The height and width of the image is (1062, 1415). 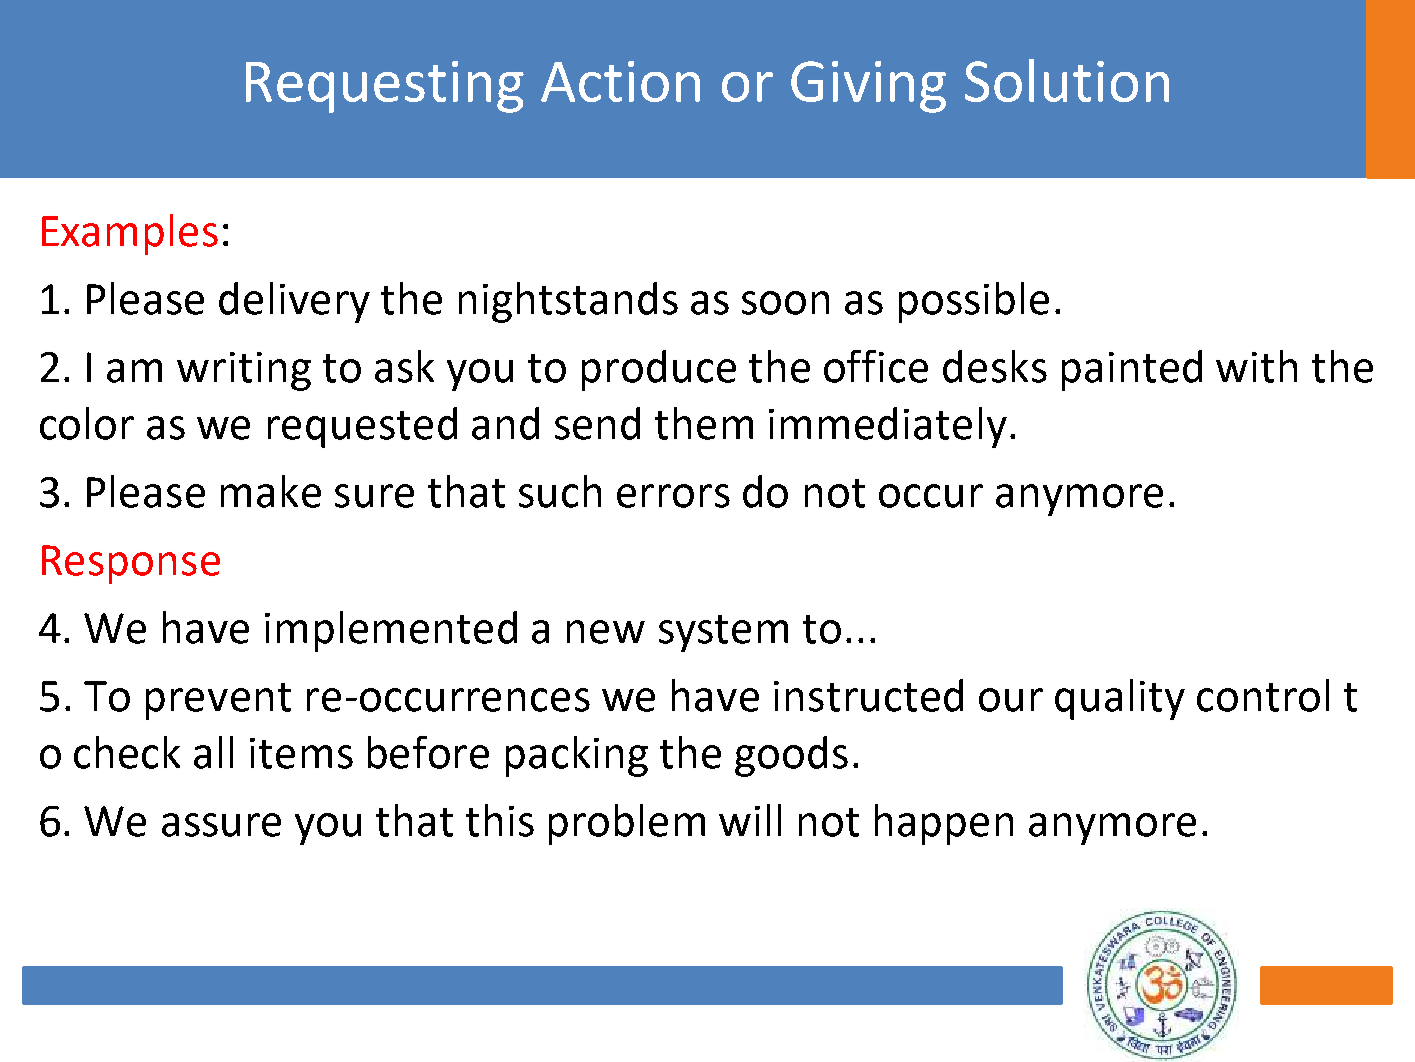 I want to click on Requesting, so click(x=385, y=87).
